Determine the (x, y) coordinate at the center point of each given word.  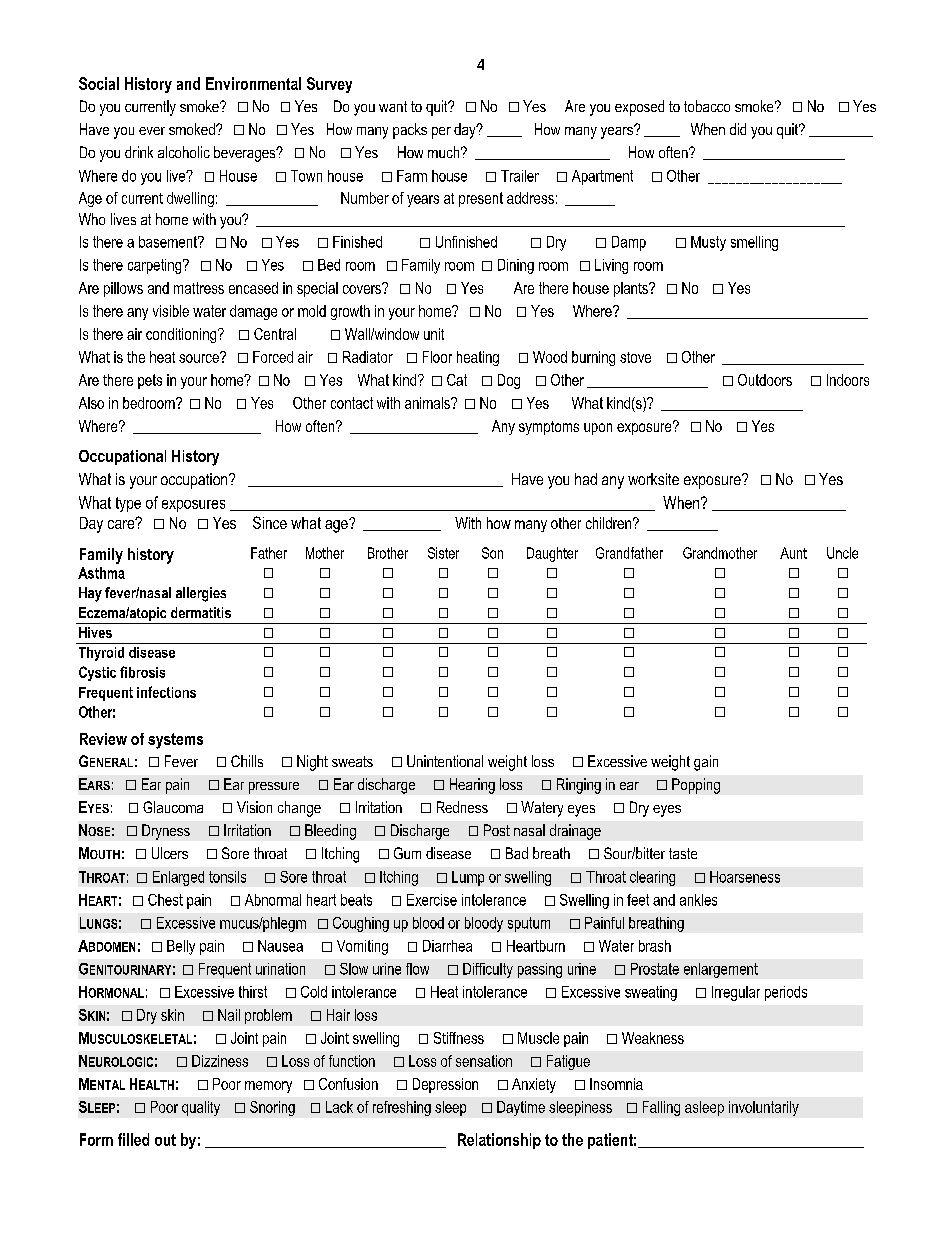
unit (434, 334)
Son (492, 553)
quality (201, 1108)
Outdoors (765, 380)
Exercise (432, 900)
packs (410, 131)
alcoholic (184, 152)
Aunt (793, 553)
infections (166, 692)
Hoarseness (745, 877)
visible (171, 311)
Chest (165, 900)
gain (706, 763)
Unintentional (445, 761)
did (738, 129)
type (128, 504)
